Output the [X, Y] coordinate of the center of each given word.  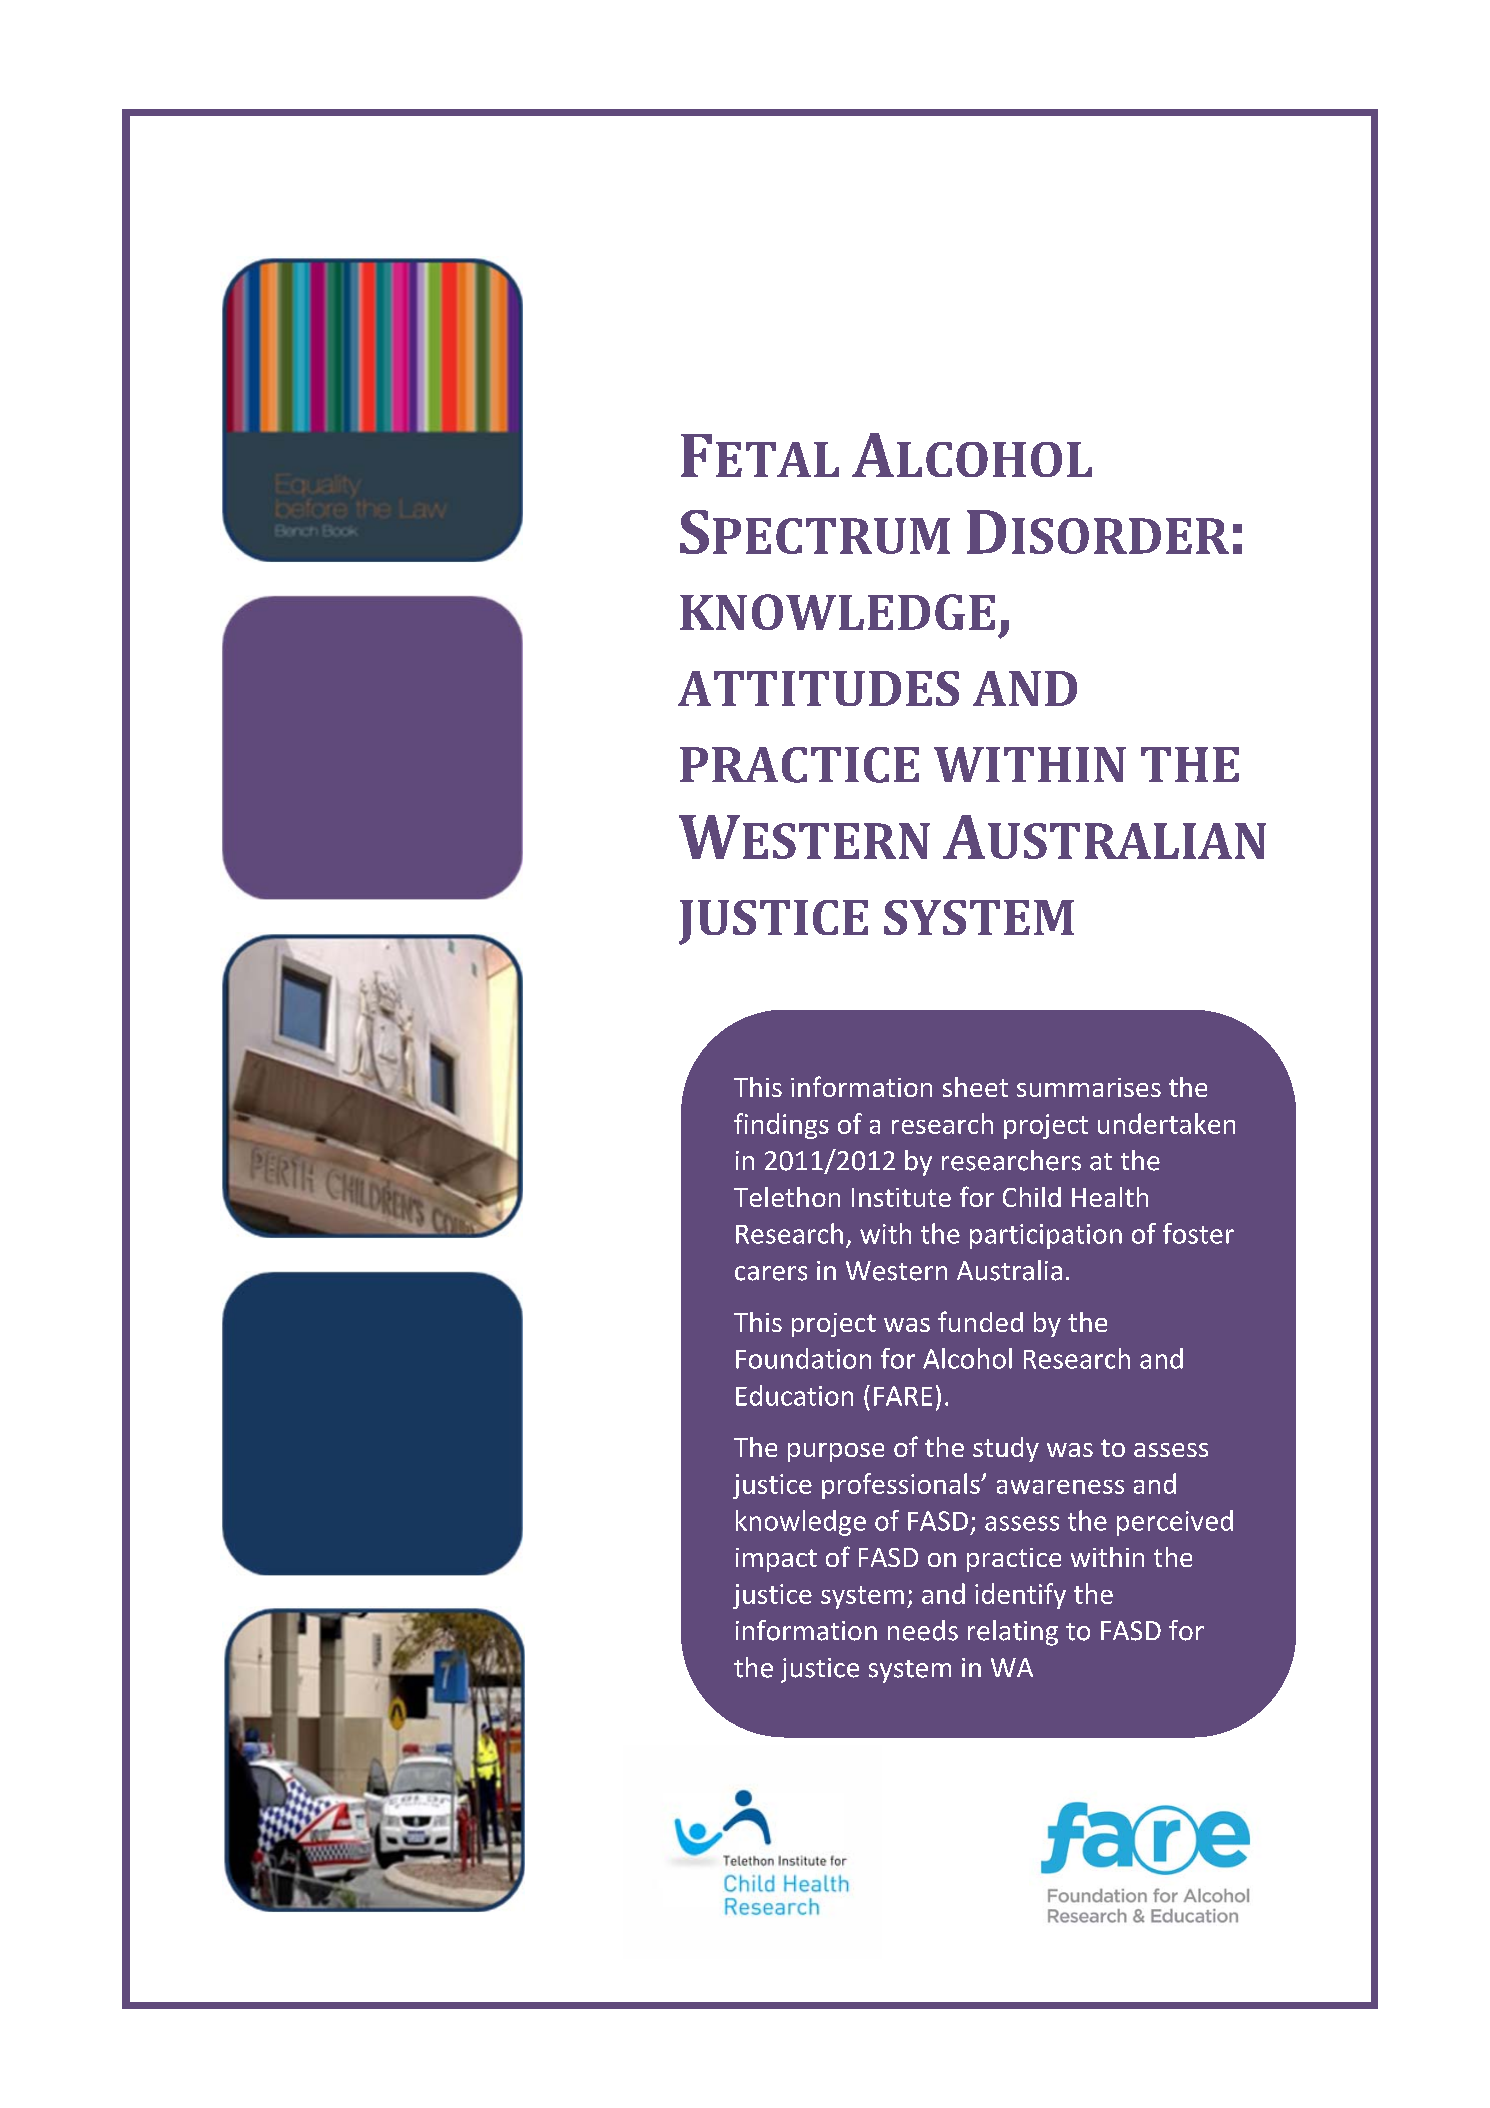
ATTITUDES [818, 688]
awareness [1060, 1487]
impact [776, 1560]
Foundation [803, 1358]
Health [1110, 1197]
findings [781, 1126]
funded [980, 1321]
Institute [901, 1197]
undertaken [1166, 1123]
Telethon [787, 1197]
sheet [975, 1087]
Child [1032, 1197]
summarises [1089, 1087]
